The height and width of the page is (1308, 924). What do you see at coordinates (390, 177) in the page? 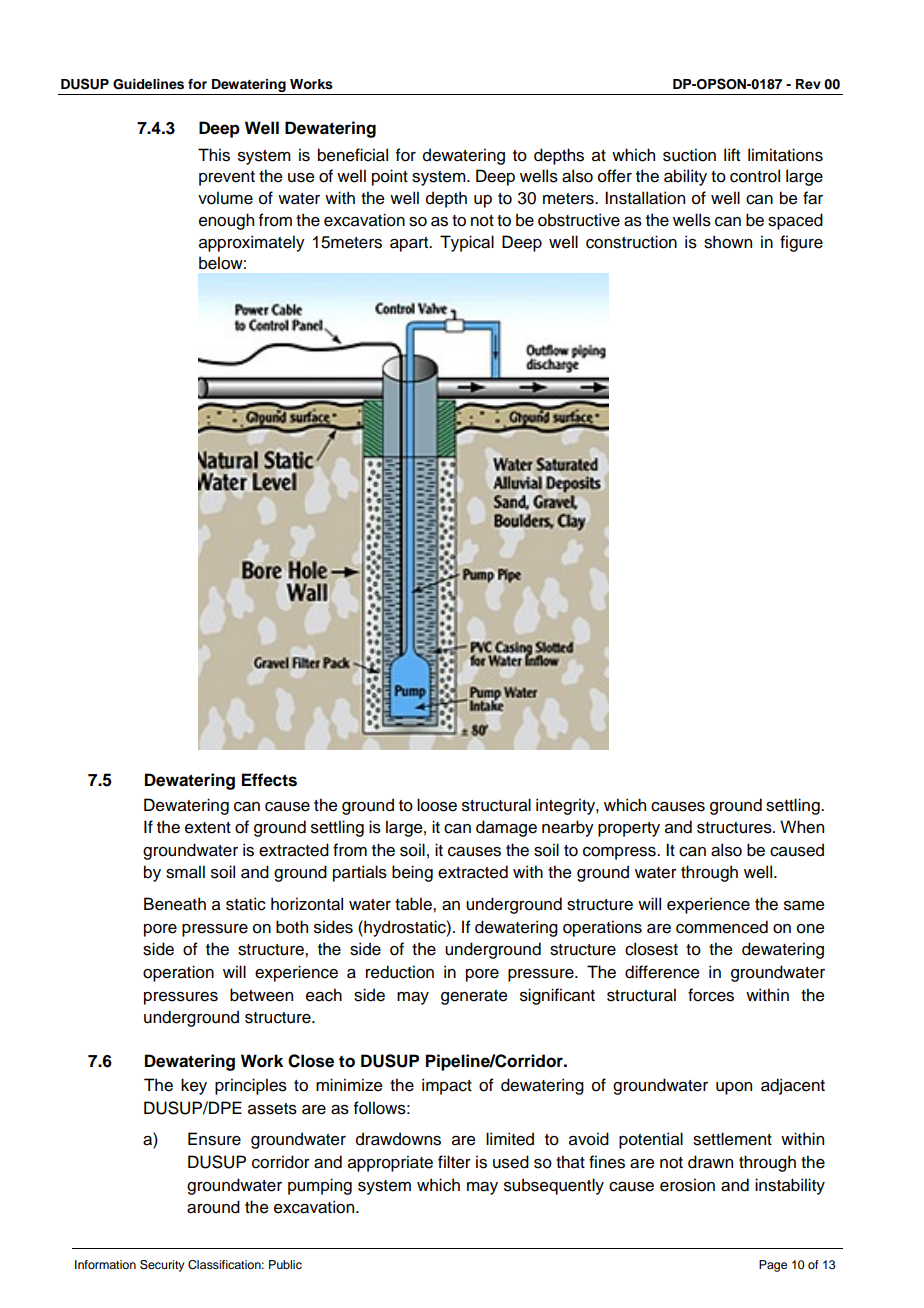
I see `point` at bounding box center [390, 177].
